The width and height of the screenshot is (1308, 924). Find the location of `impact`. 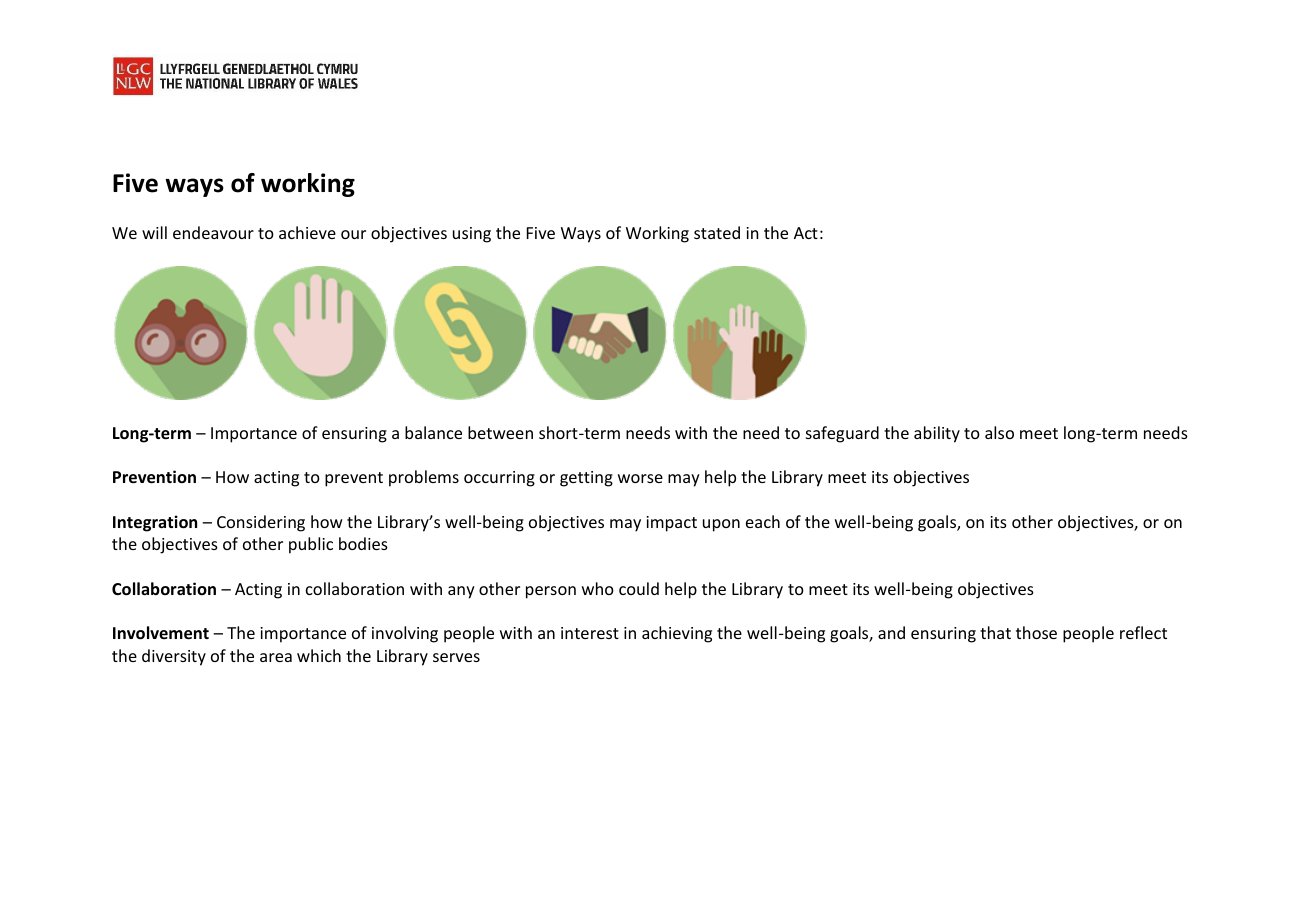

impact is located at coordinates (671, 524).
